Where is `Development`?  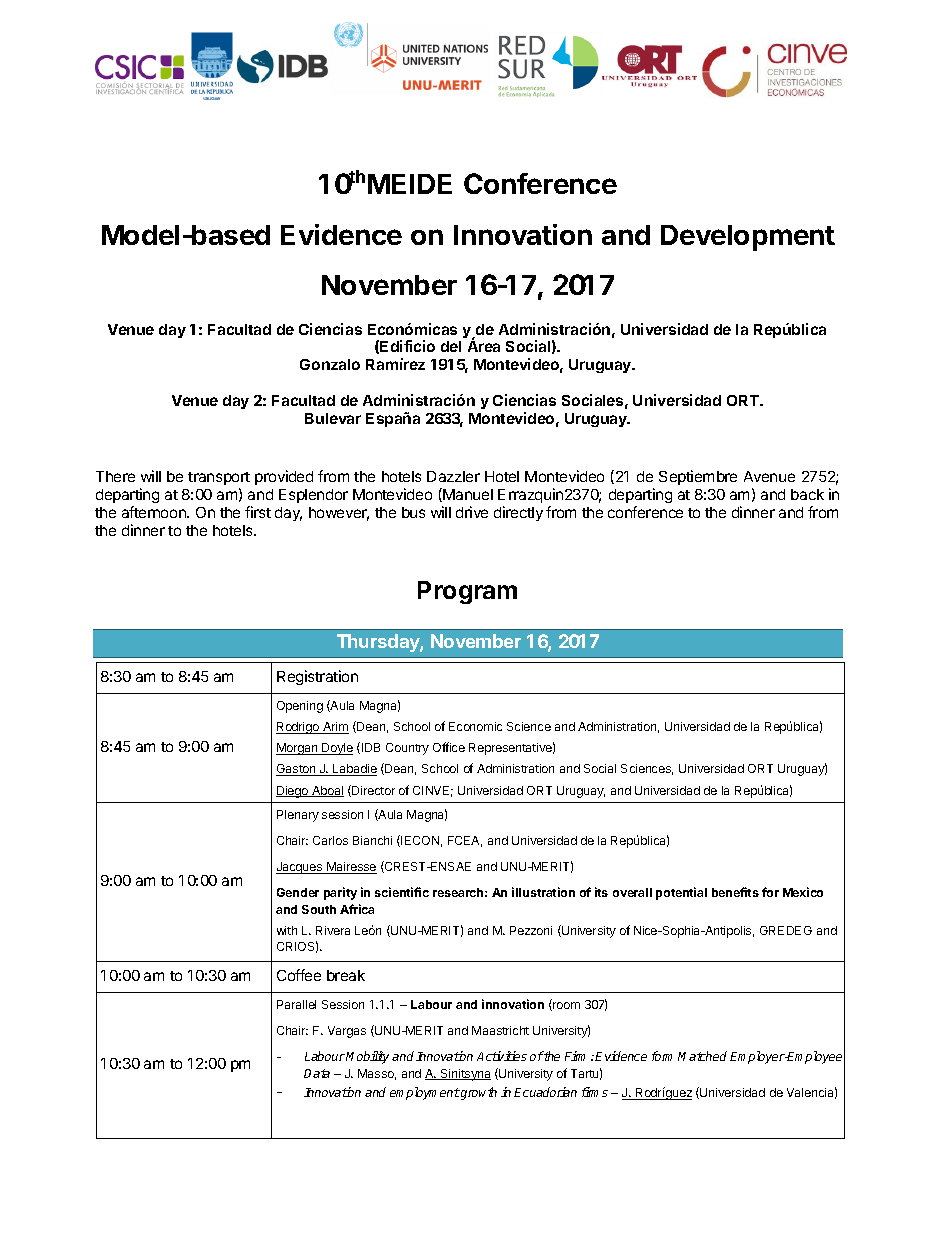 Development is located at coordinates (748, 238).
